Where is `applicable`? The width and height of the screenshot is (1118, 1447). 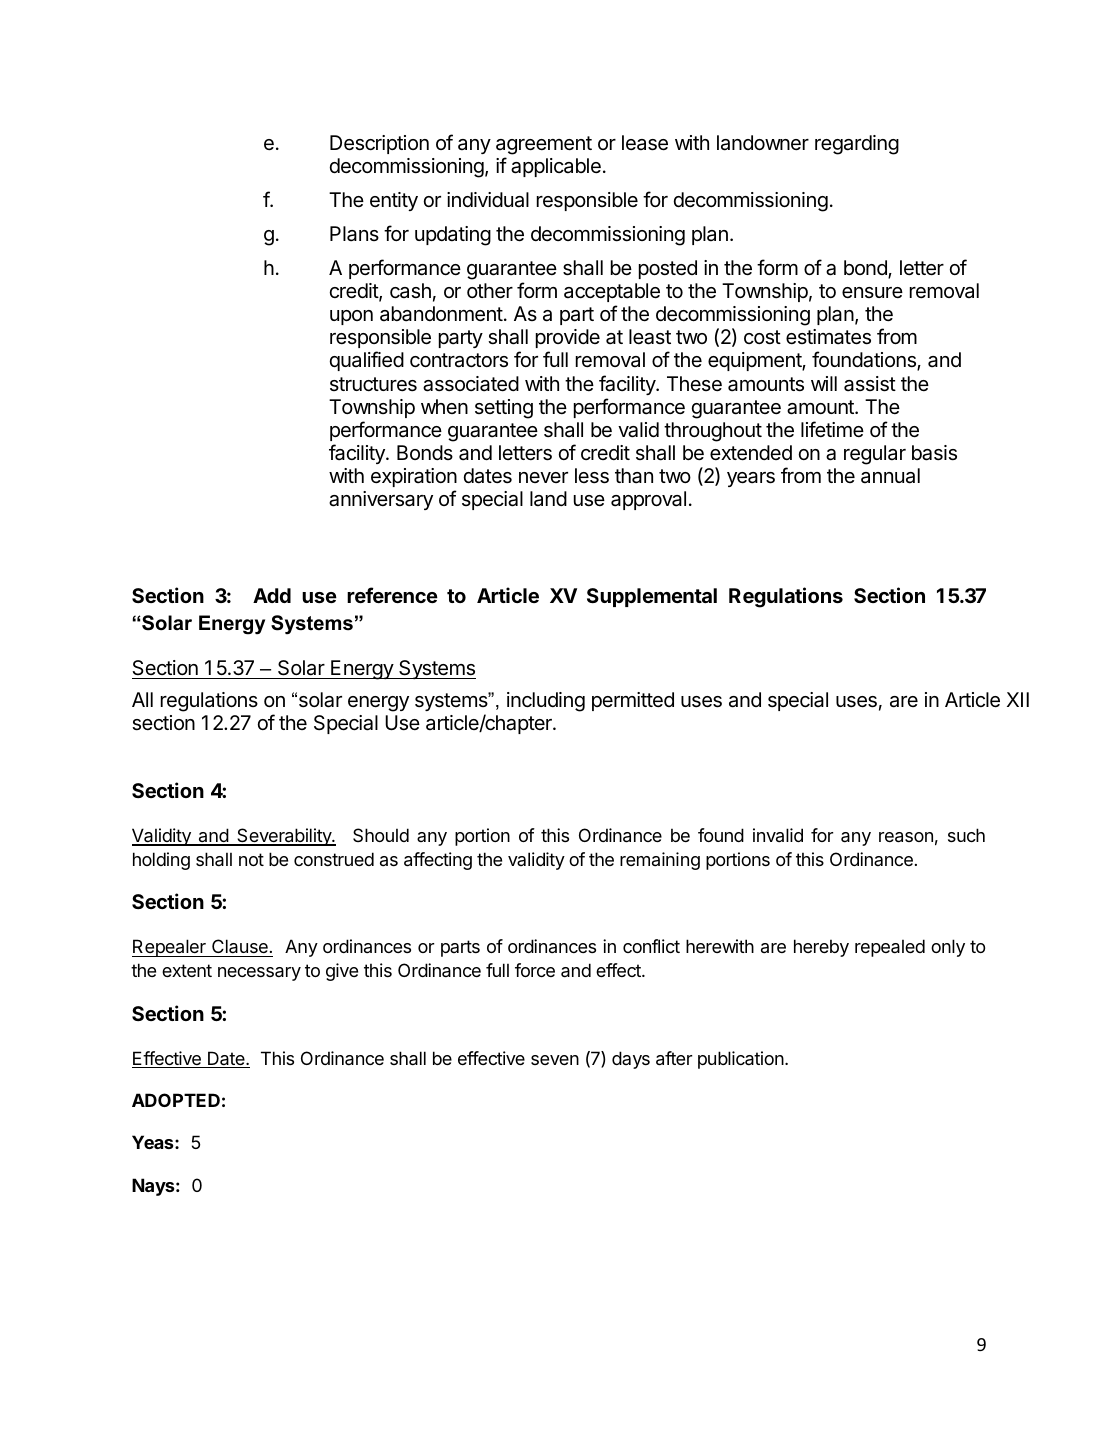 applicable is located at coordinates (556, 167).
